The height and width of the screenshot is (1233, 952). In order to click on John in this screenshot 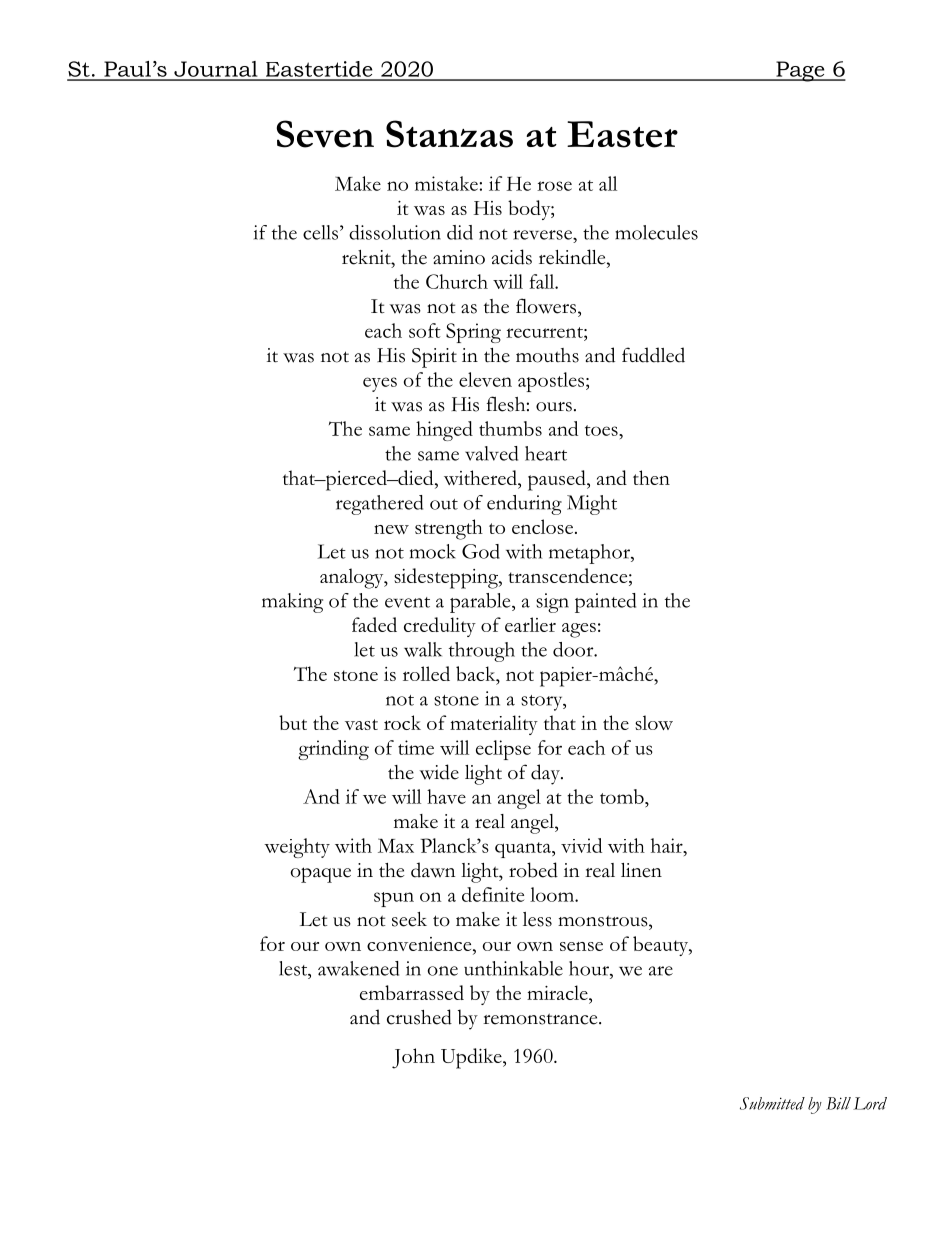, I will do `click(413, 1058)`.
